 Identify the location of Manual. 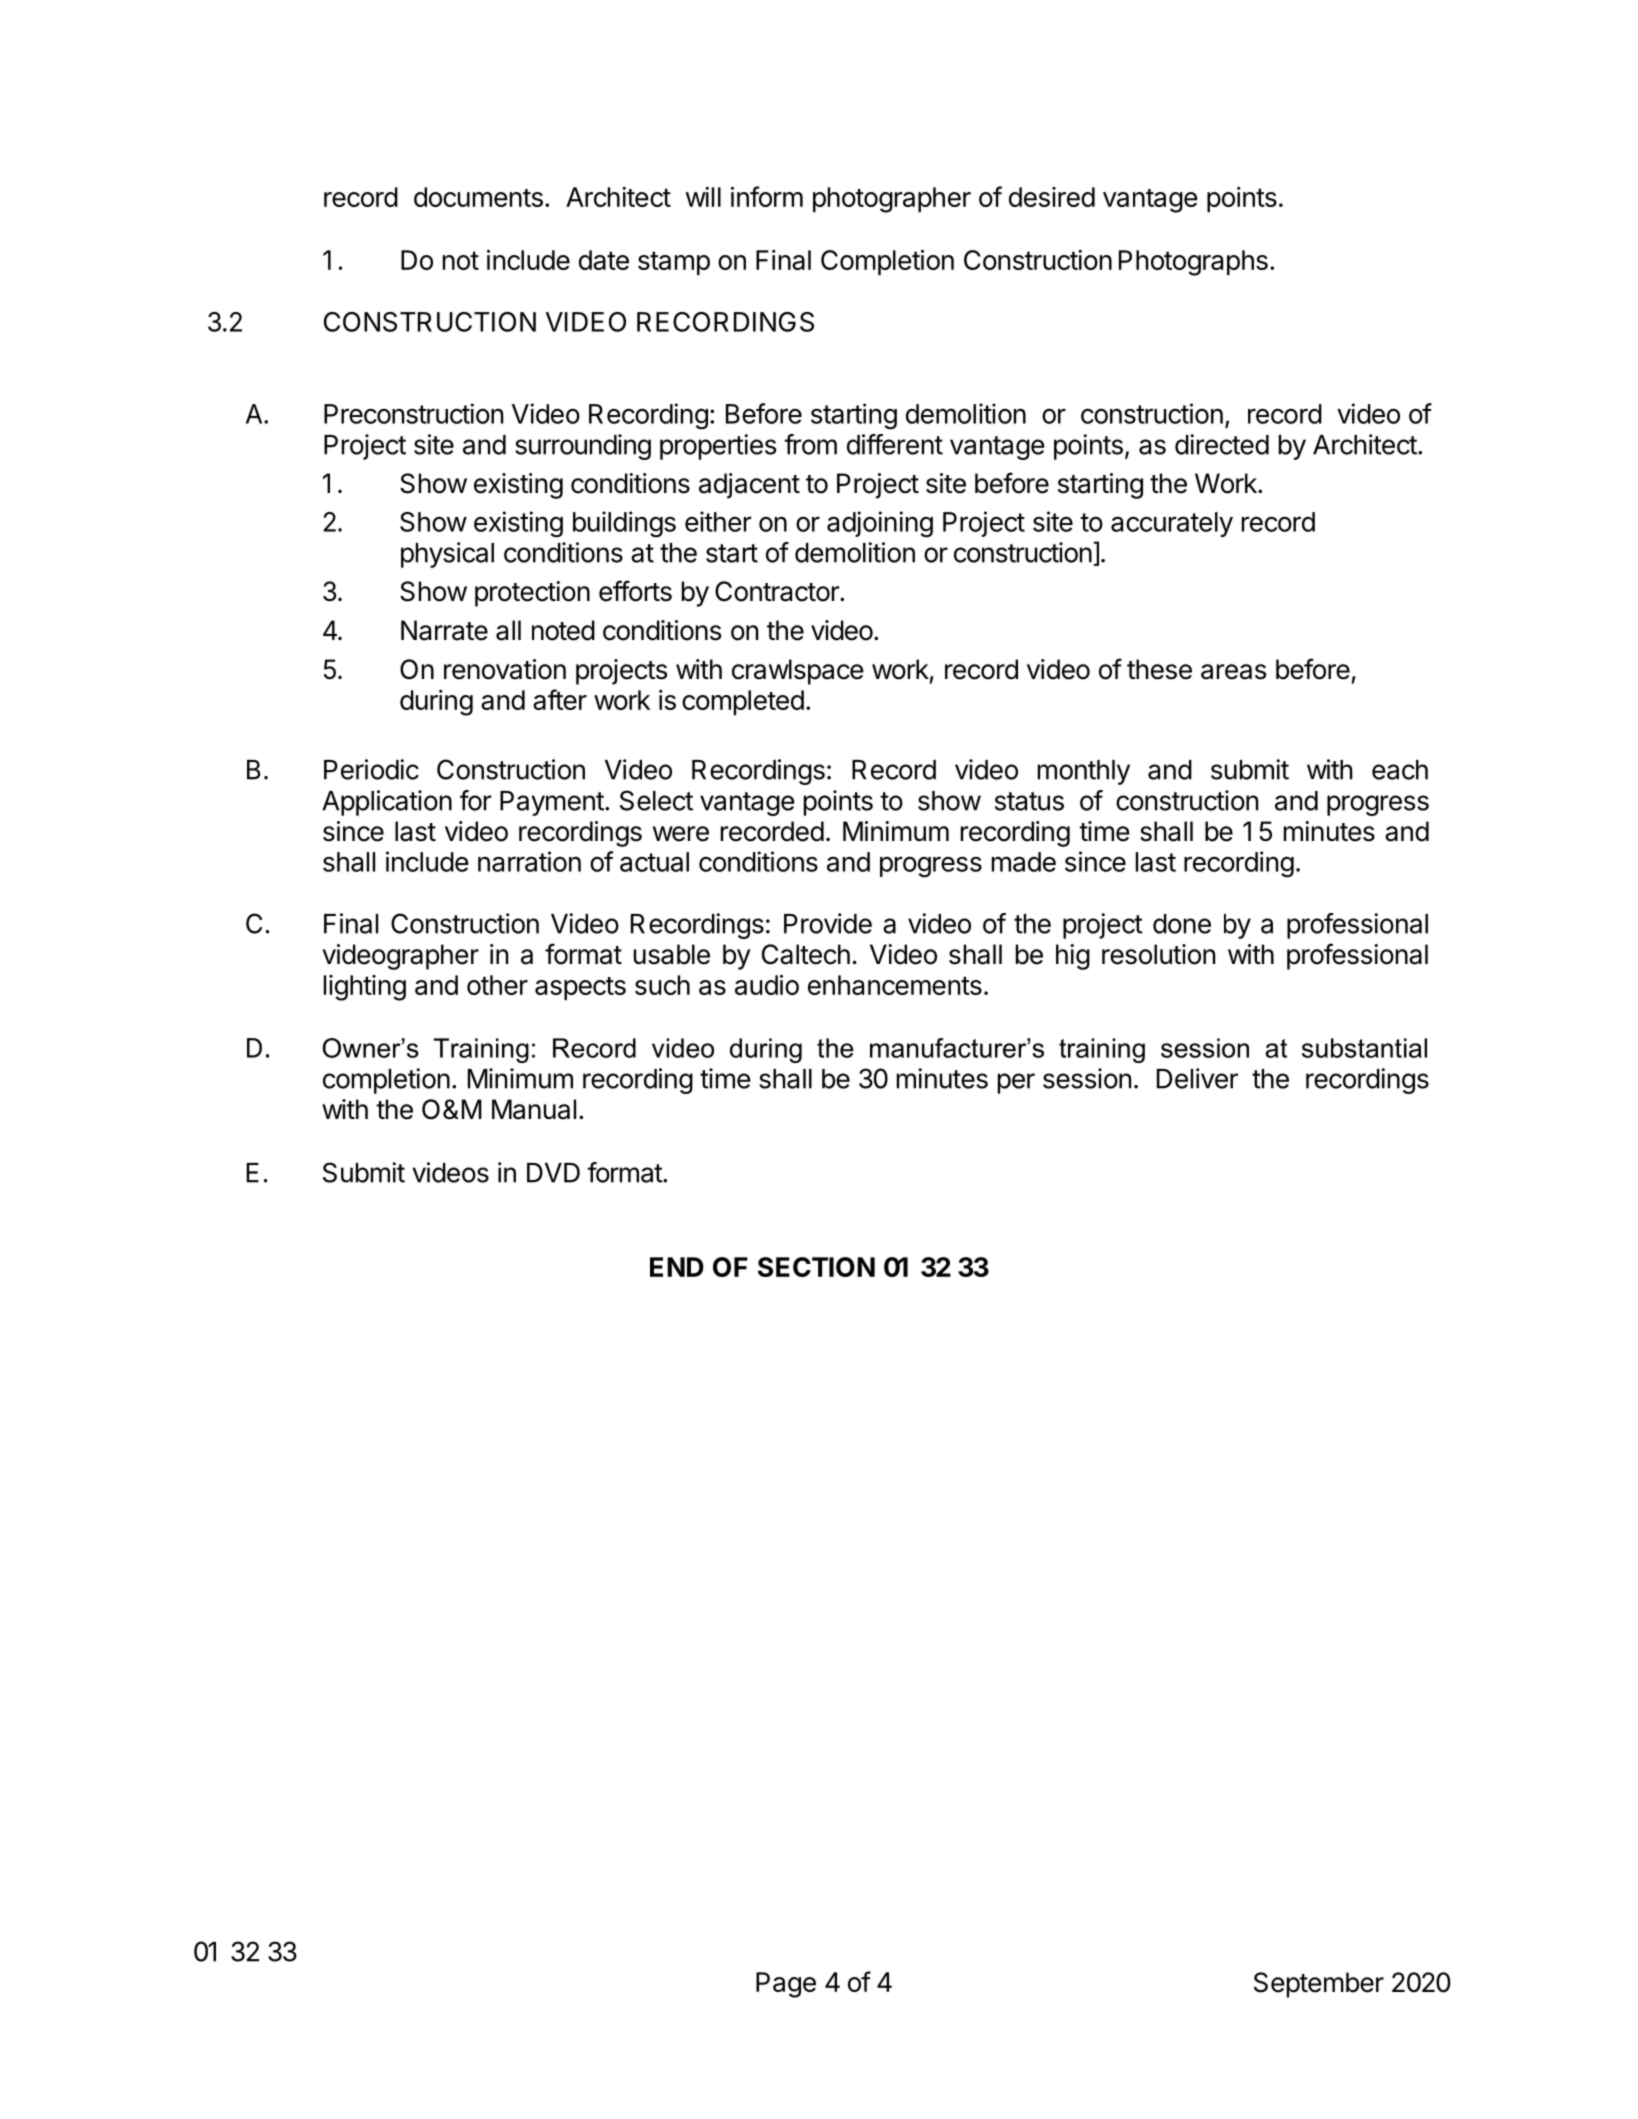
(534, 1109).
